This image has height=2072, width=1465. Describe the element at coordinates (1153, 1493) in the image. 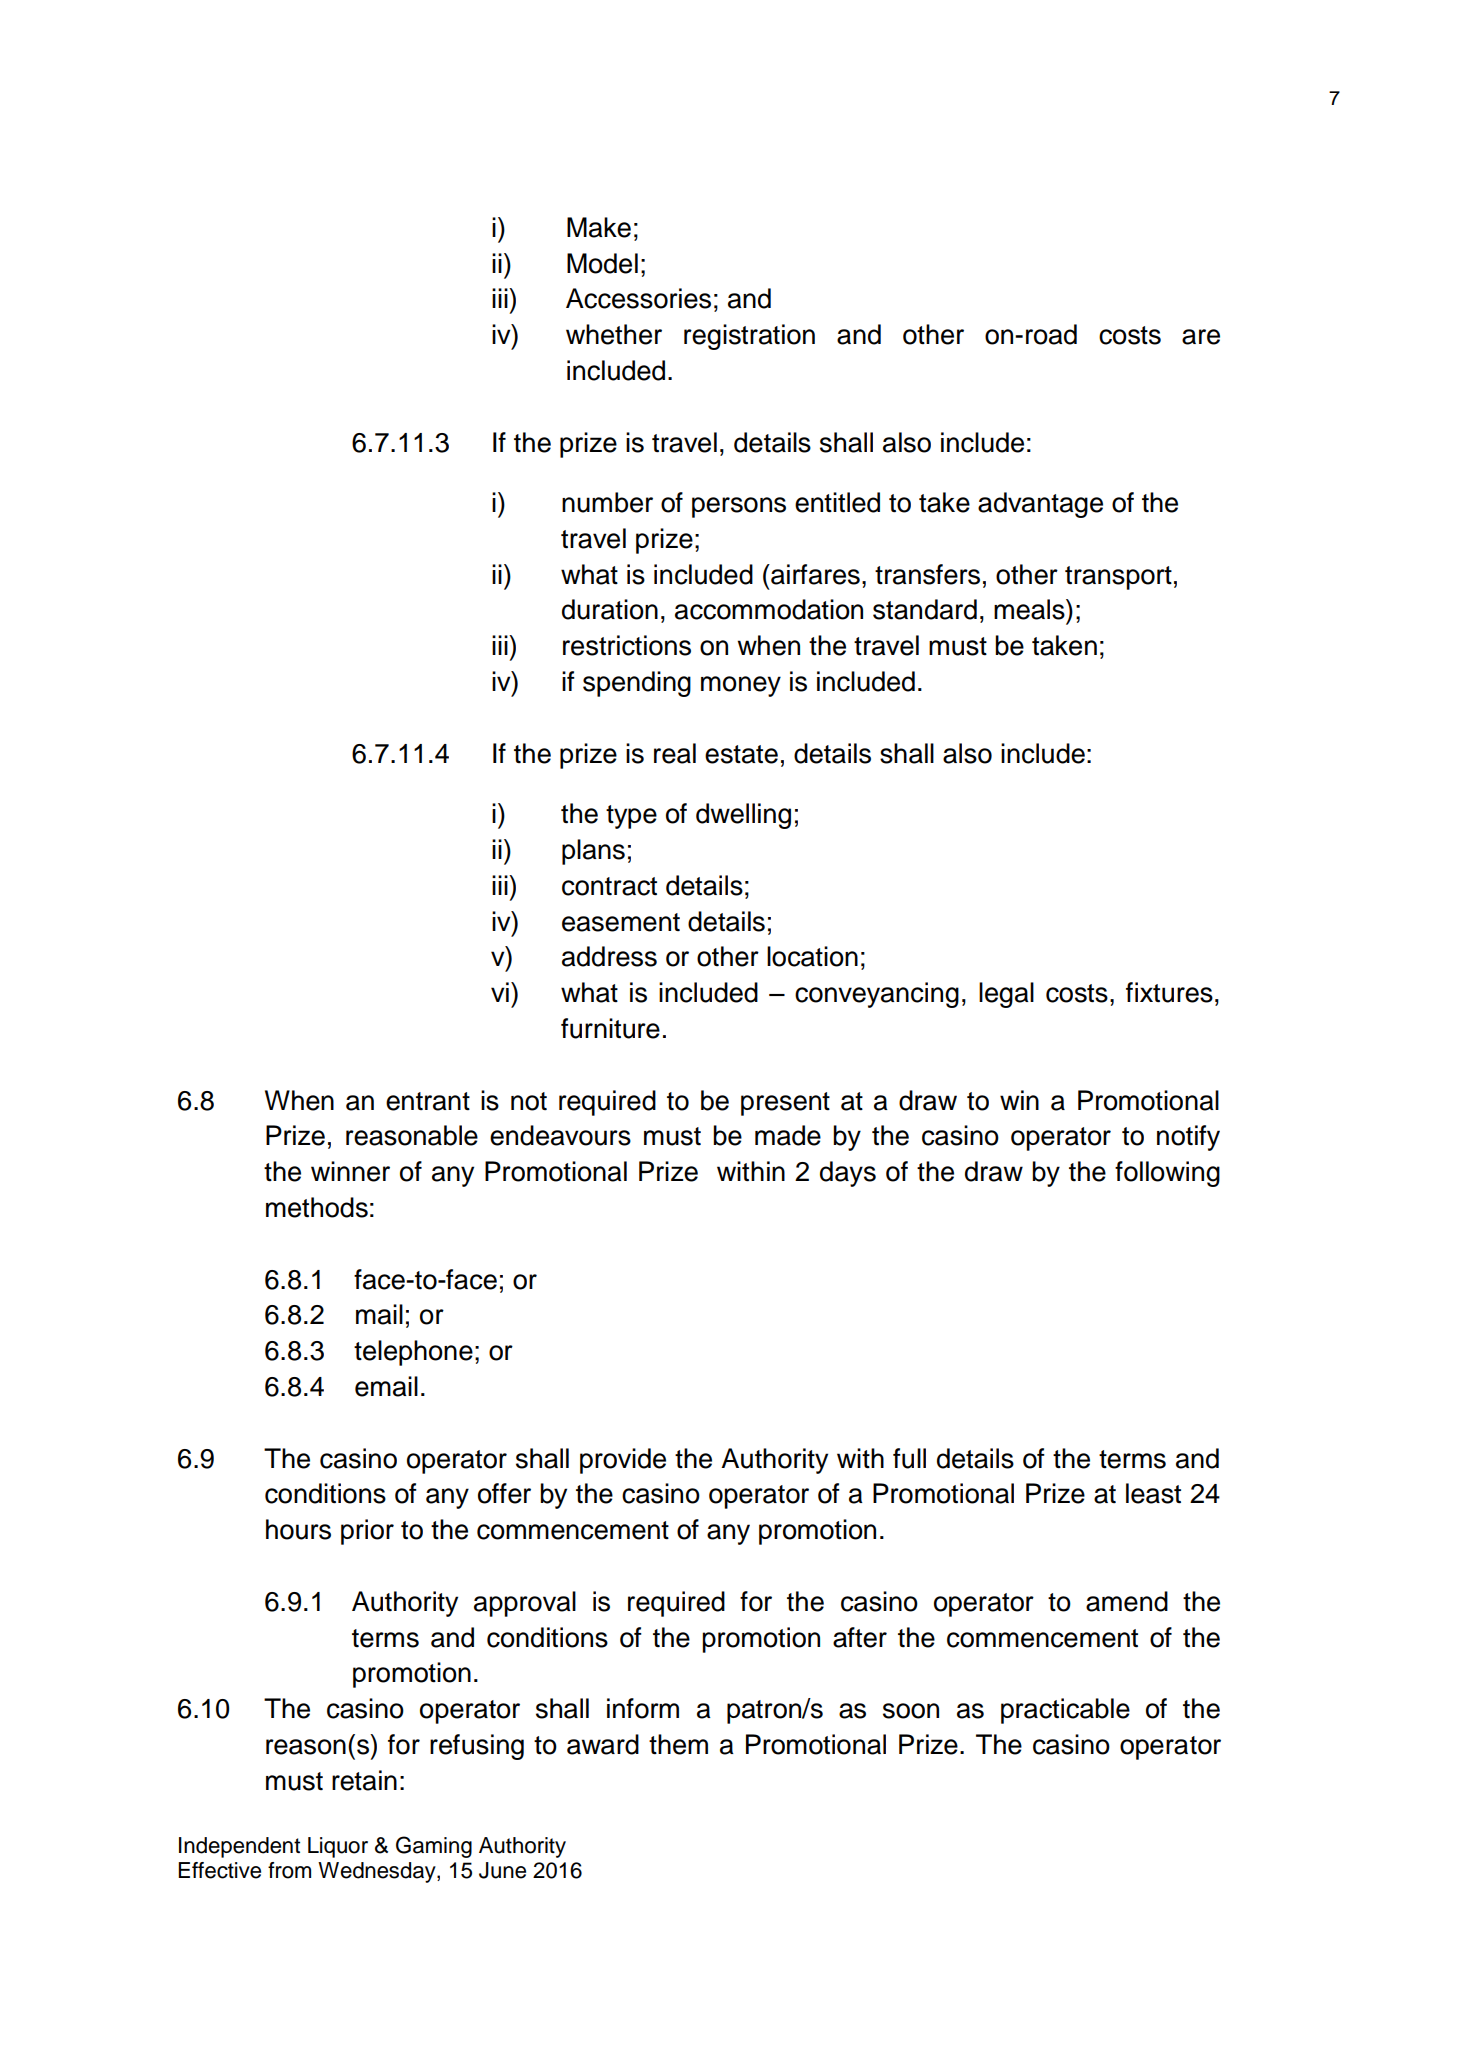

I see `least` at that location.
